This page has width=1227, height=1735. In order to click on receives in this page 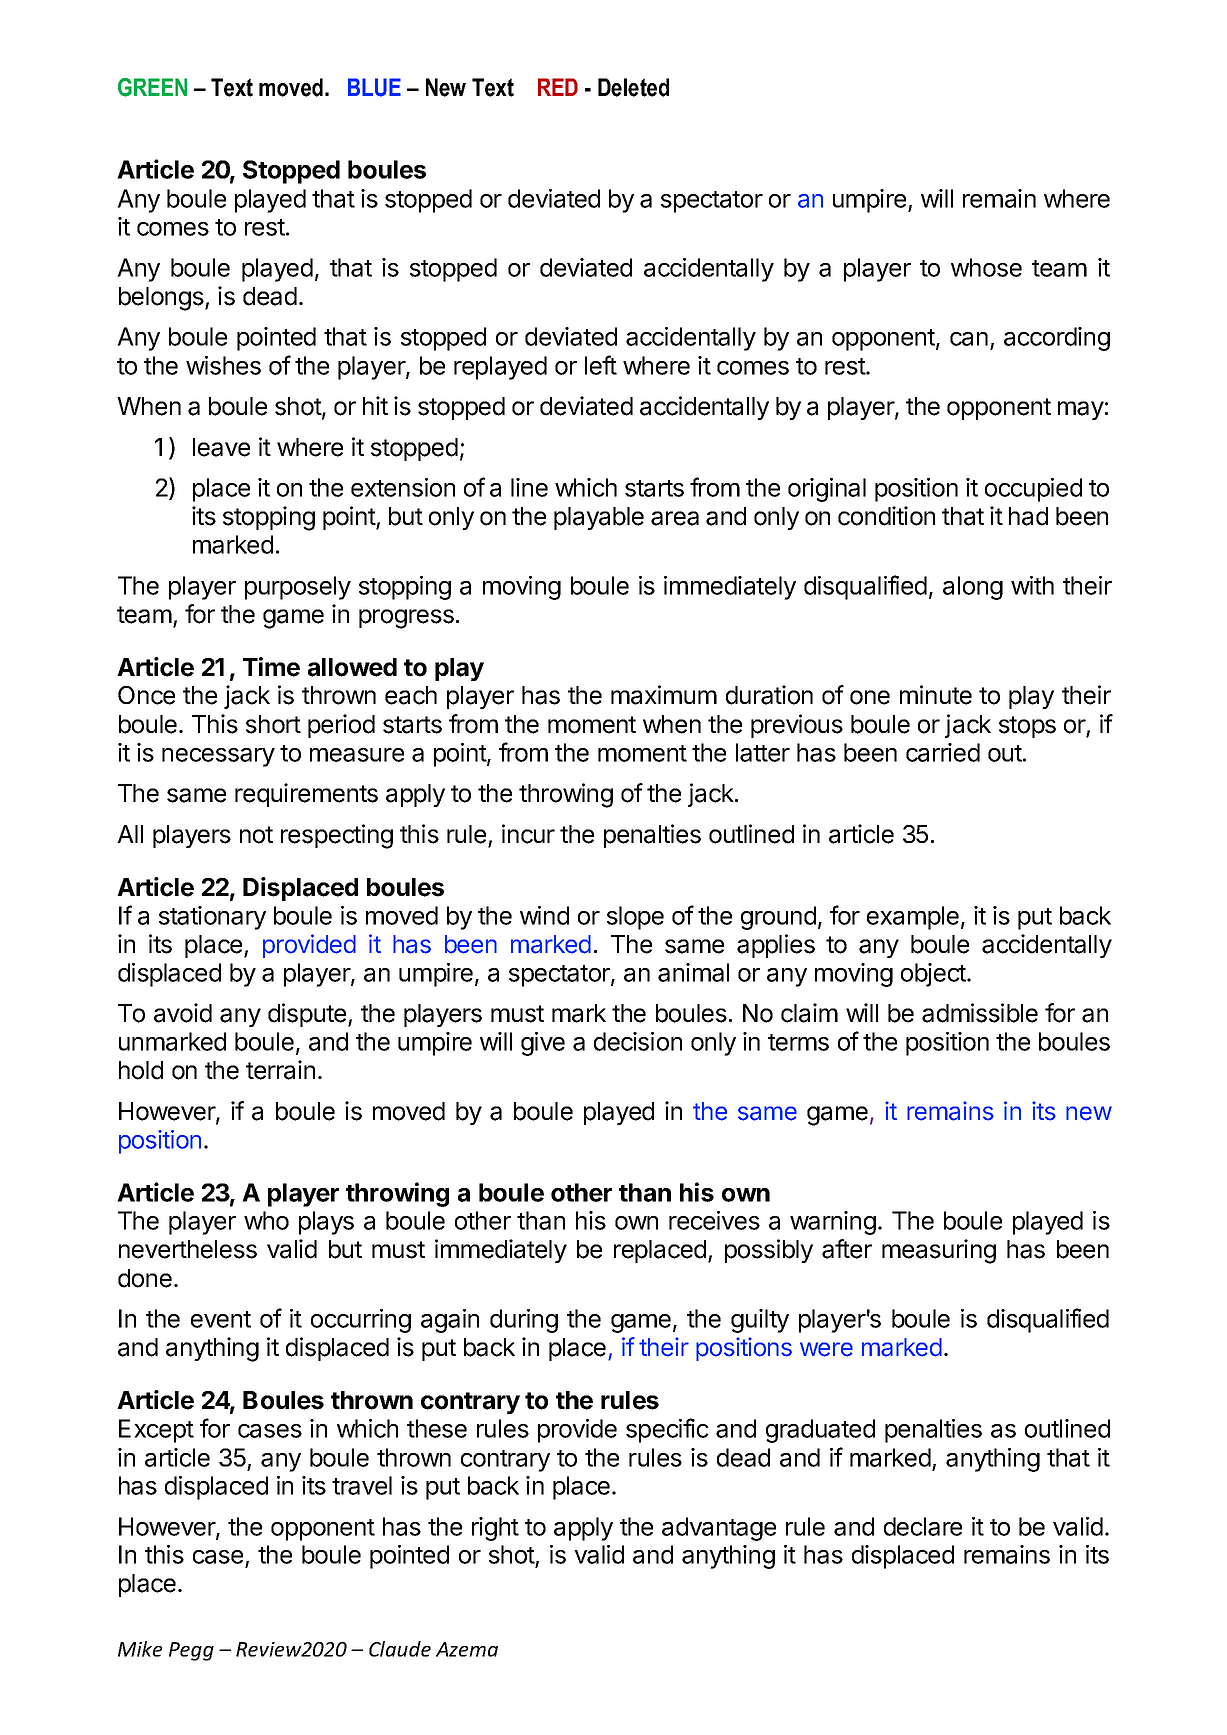, I will do `click(714, 1220)`.
